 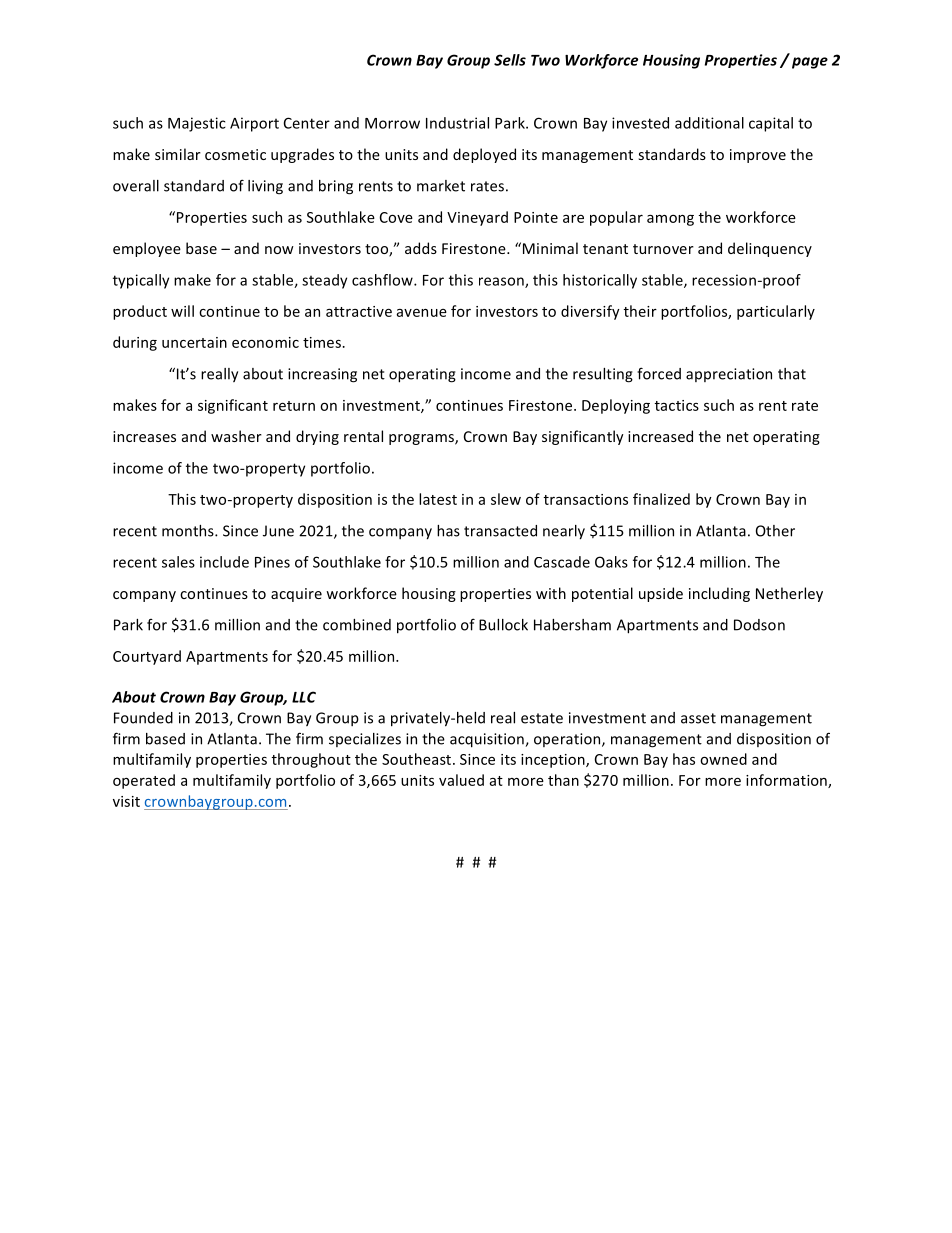 I want to click on programs, so click(x=422, y=439).
